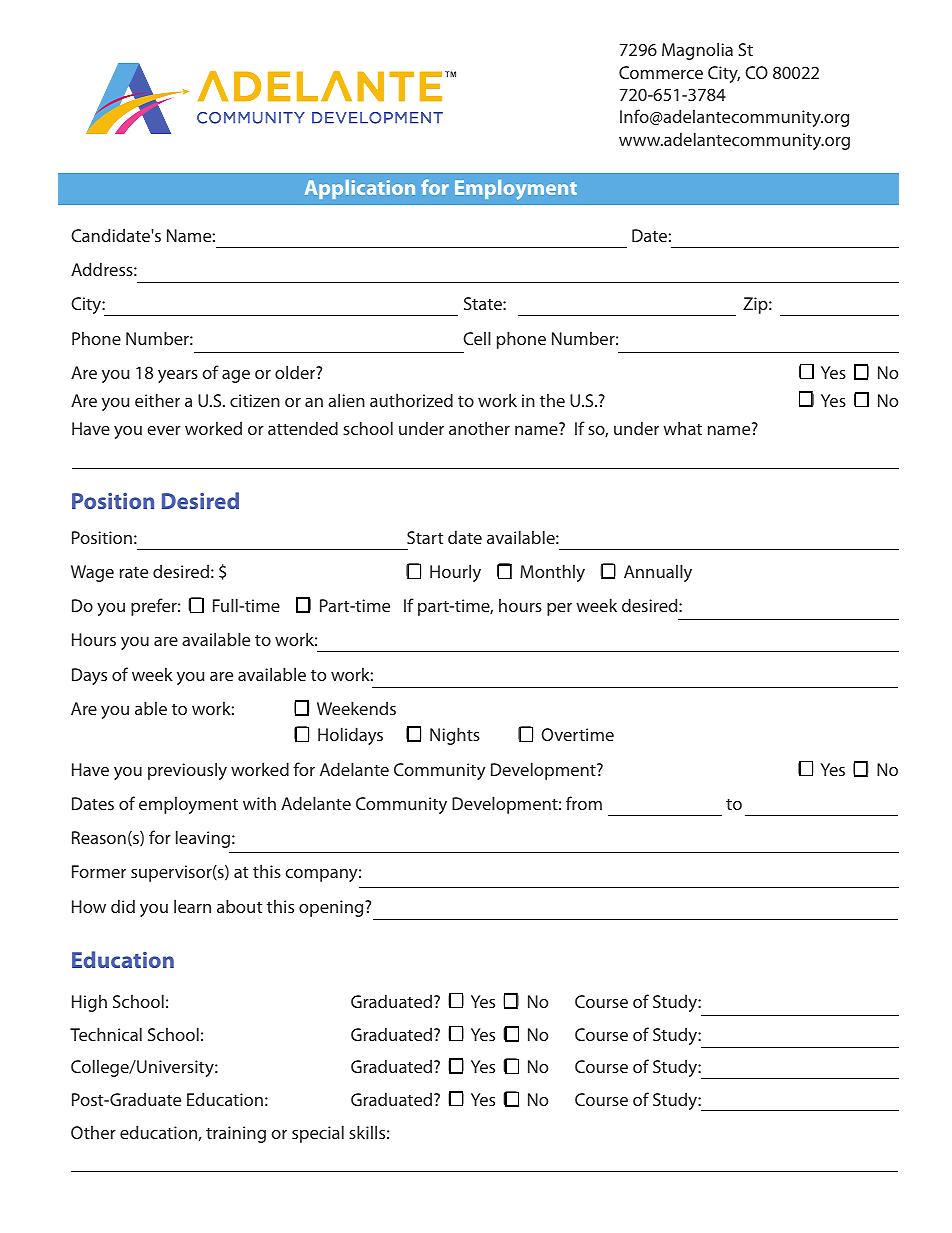  Describe the element at coordinates (584, 803) in the screenshot. I see `from` at that location.
